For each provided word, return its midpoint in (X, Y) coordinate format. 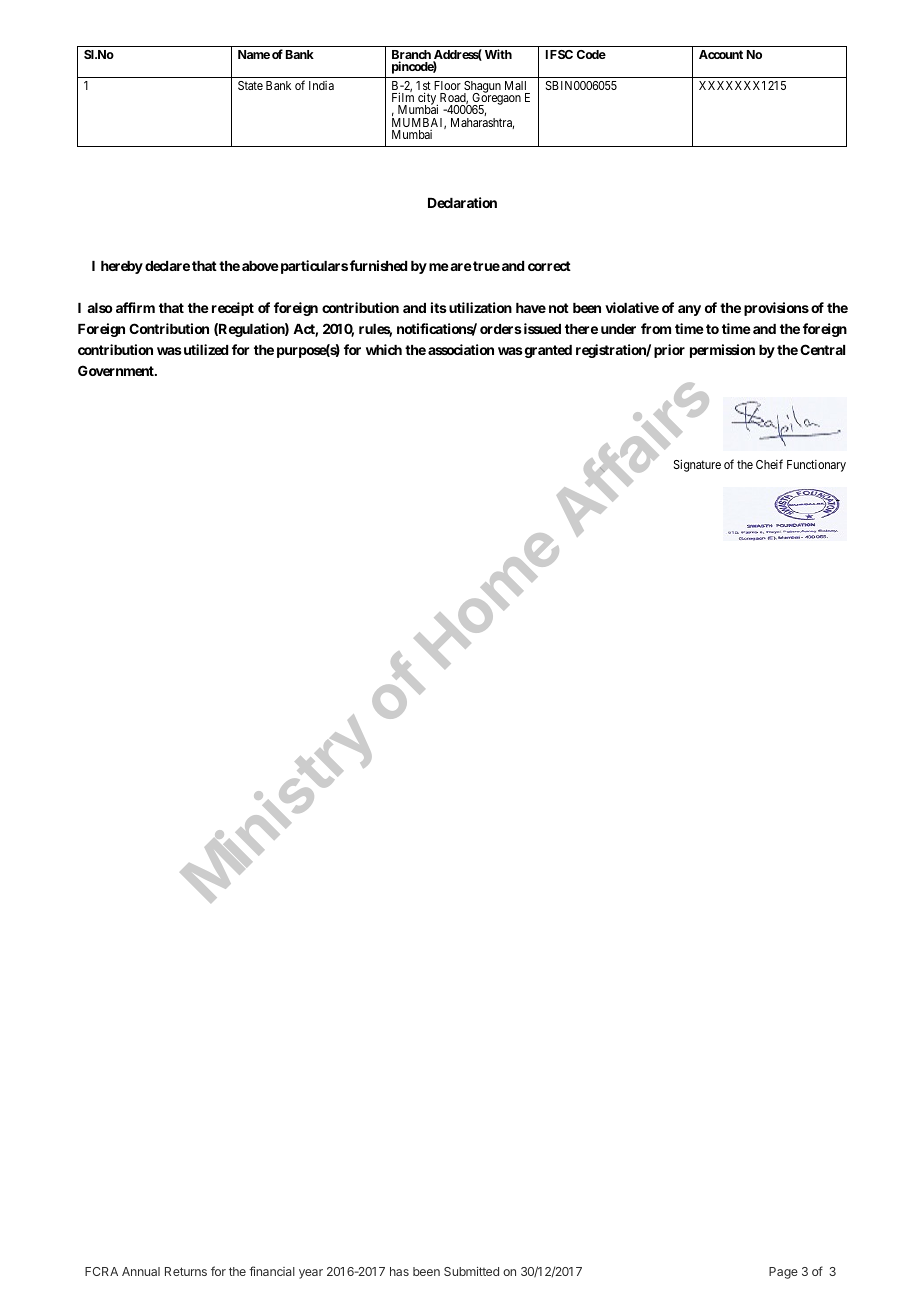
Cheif (769, 464)
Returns (186, 1271)
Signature (697, 465)
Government (117, 370)
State (250, 85)
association (461, 349)
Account (721, 54)
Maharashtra (482, 123)
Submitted (471, 1271)
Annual (141, 1271)
